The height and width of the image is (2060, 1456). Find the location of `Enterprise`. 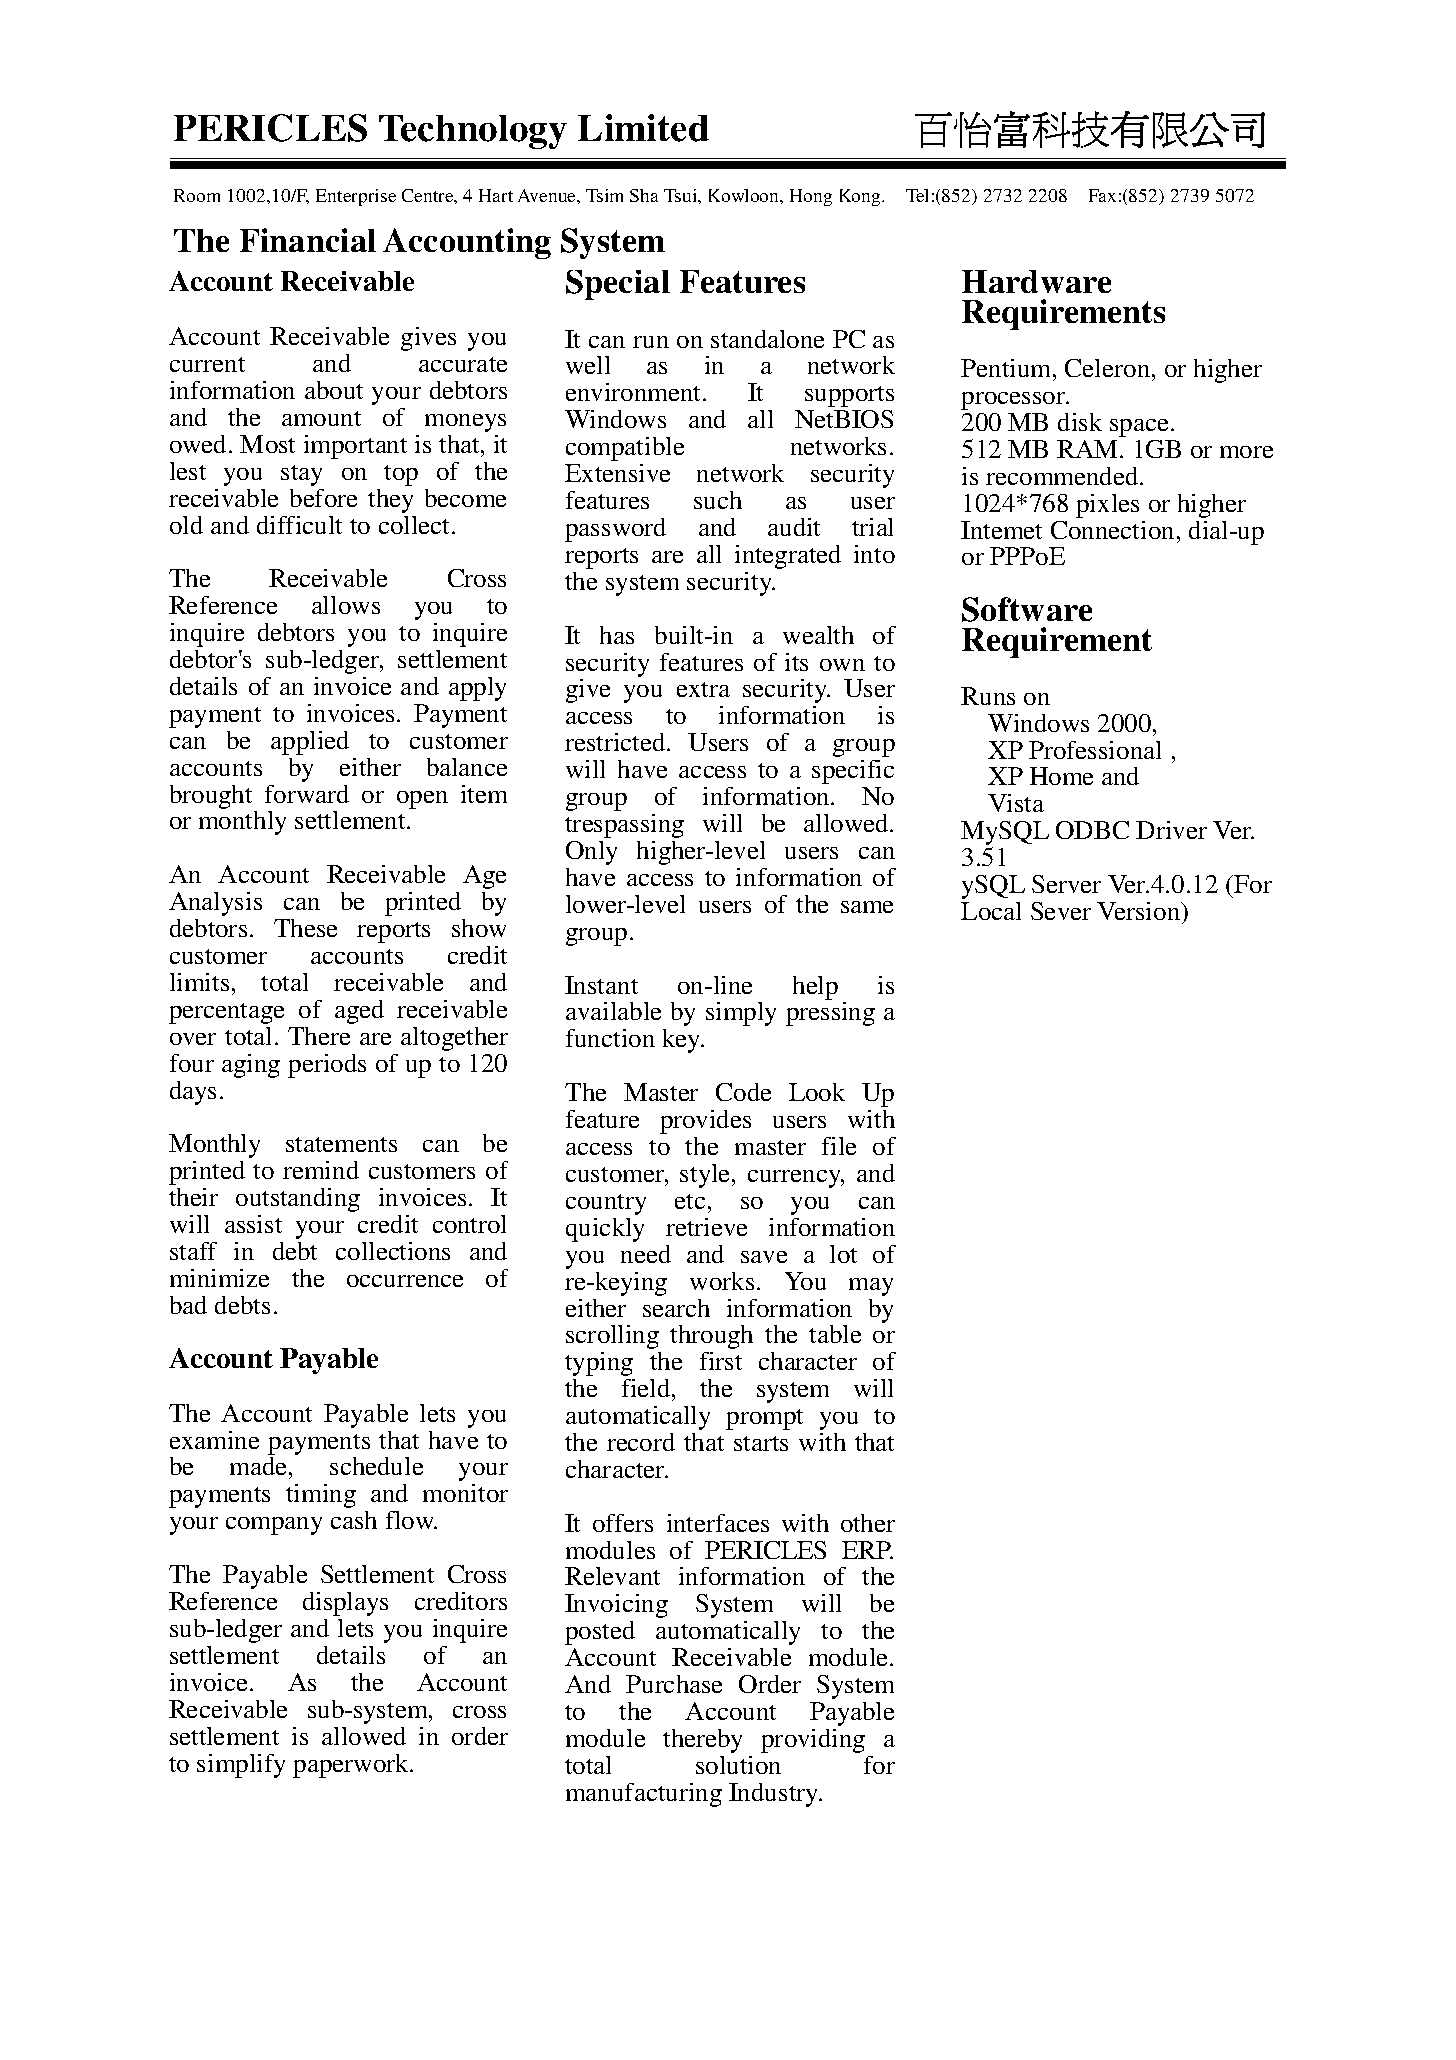

Enterprise is located at coordinates (356, 197).
